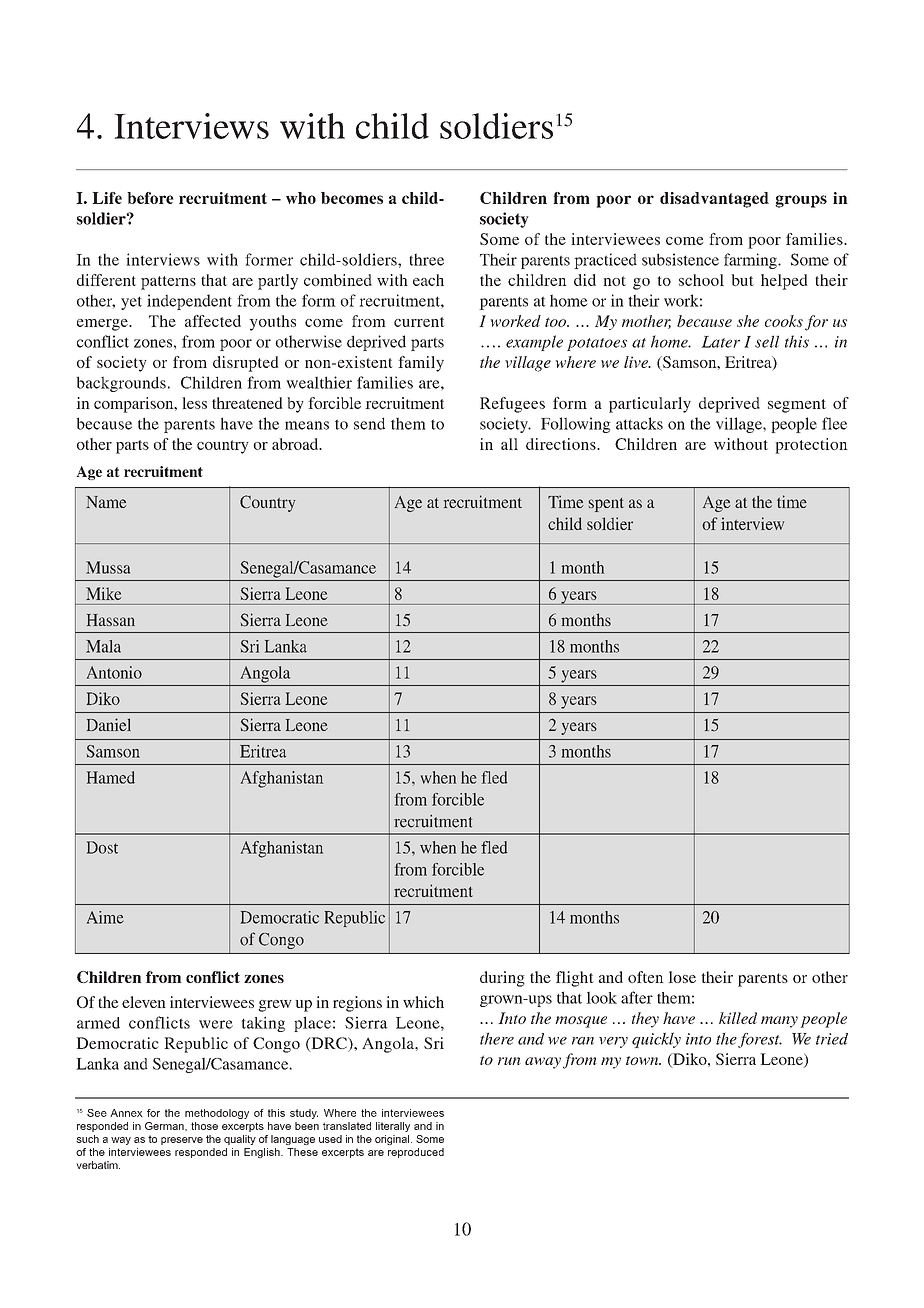 The image size is (924, 1308). Describe the element at coordinates (426, 259) in the screenshot. I see `three` at that location.
